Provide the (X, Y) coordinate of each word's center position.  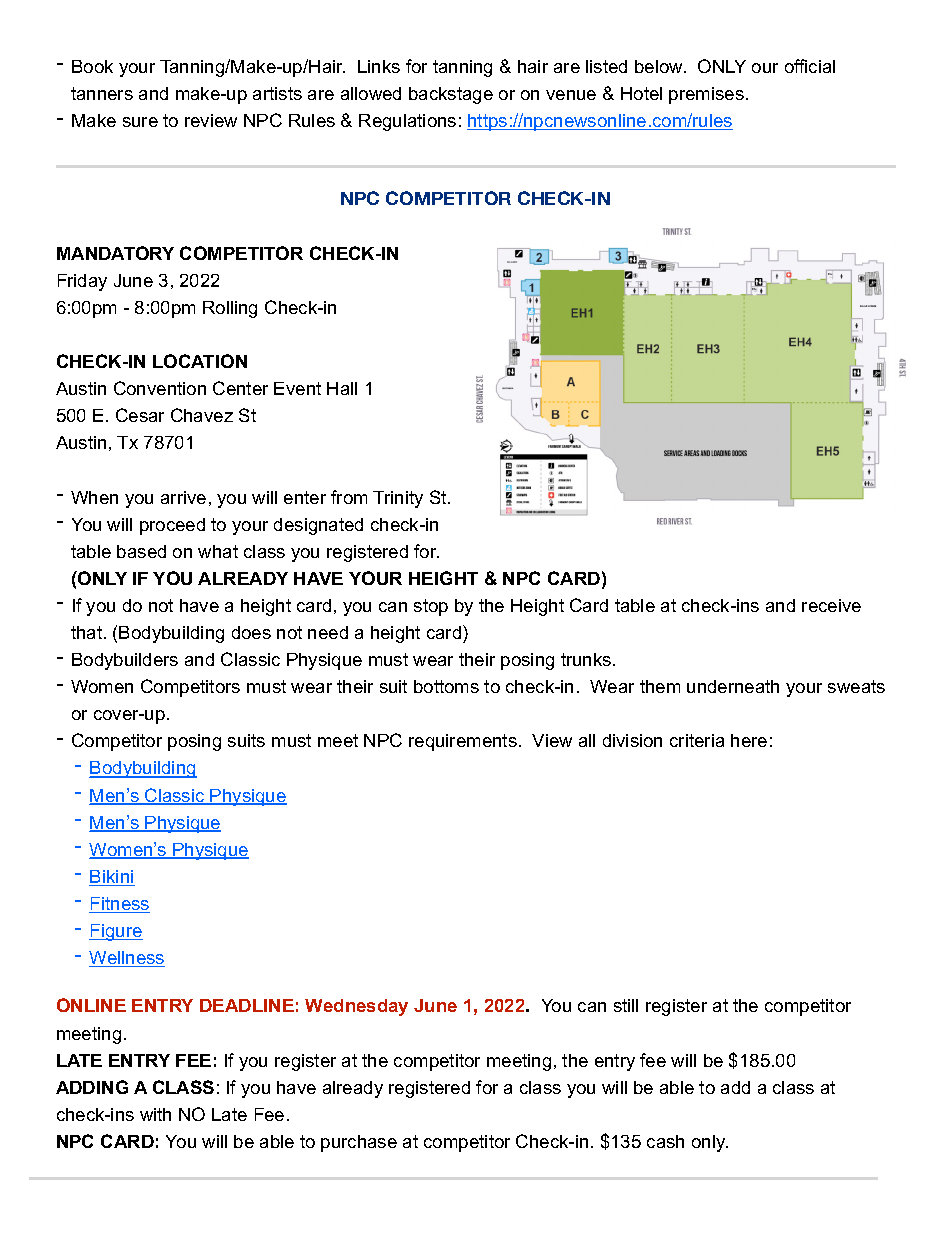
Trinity (398, 499)
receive (831, 605)
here (749, 740)
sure (140, 122)
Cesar (140, 415)
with (155, 1114)
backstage (451, 95)
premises (706, 95)
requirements (463, 742)
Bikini (112, 878)
